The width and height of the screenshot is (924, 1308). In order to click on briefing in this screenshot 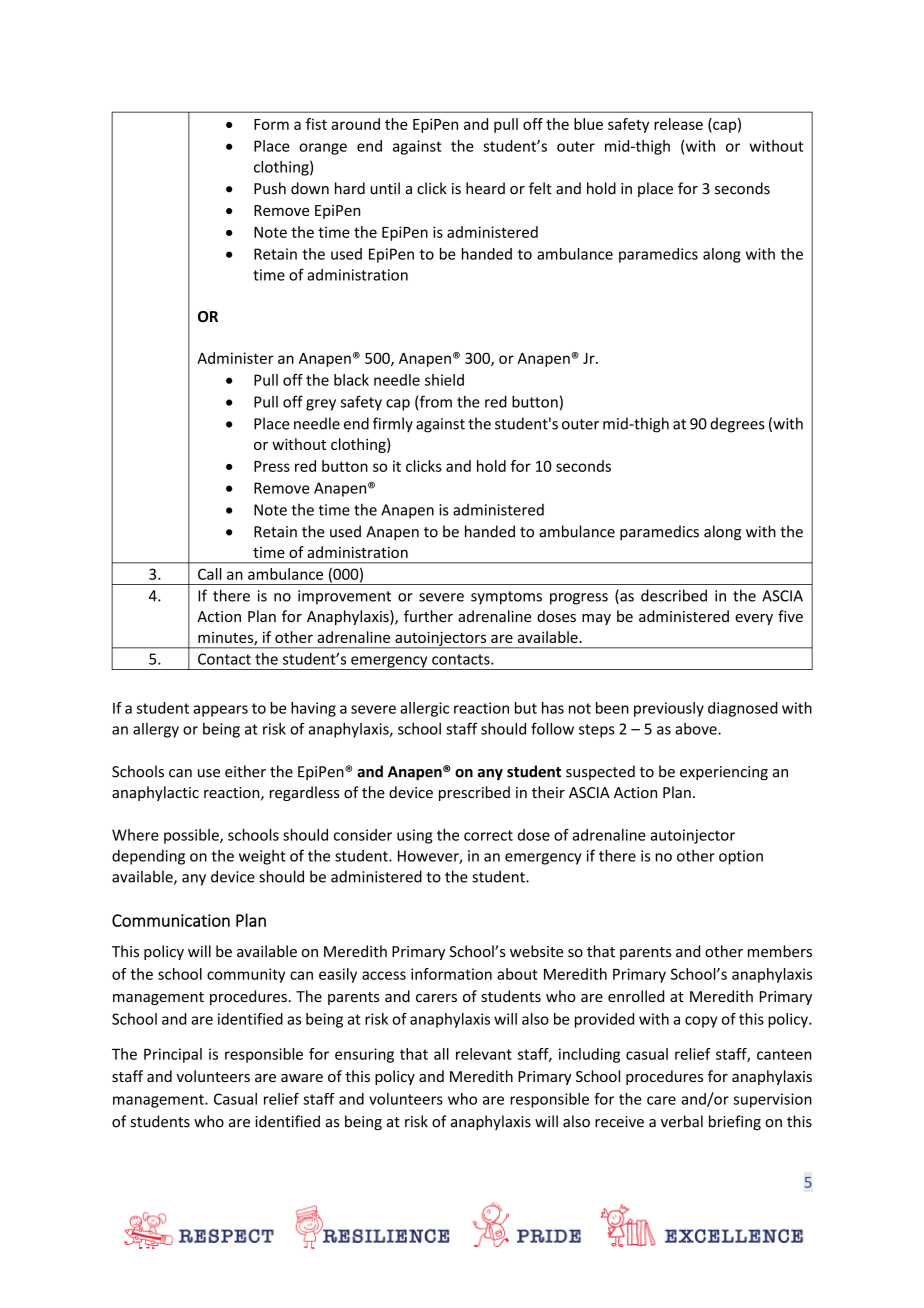, I will do `click(735, 1122)`.
